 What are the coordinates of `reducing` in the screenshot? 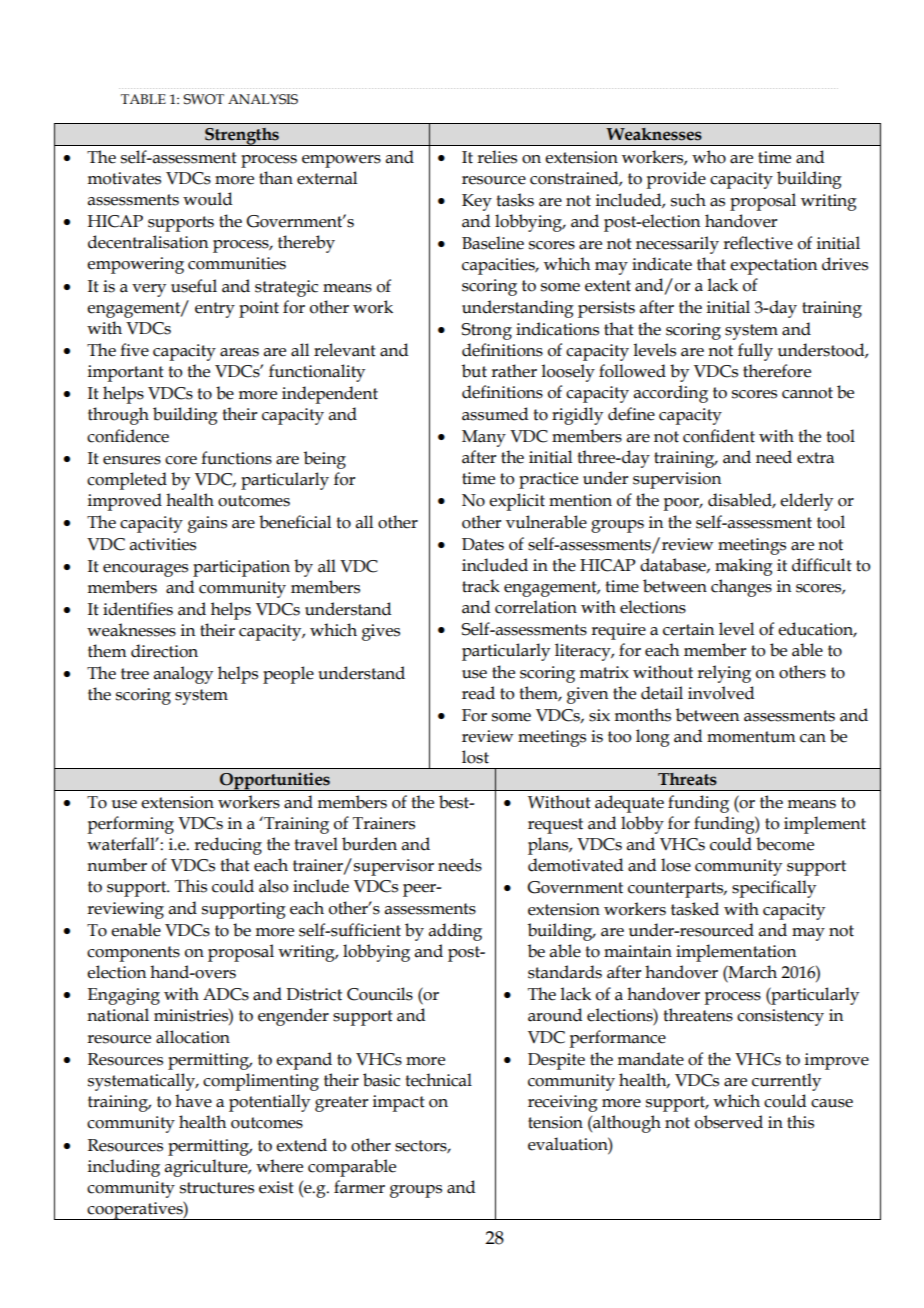 It's located at (228, 846).
